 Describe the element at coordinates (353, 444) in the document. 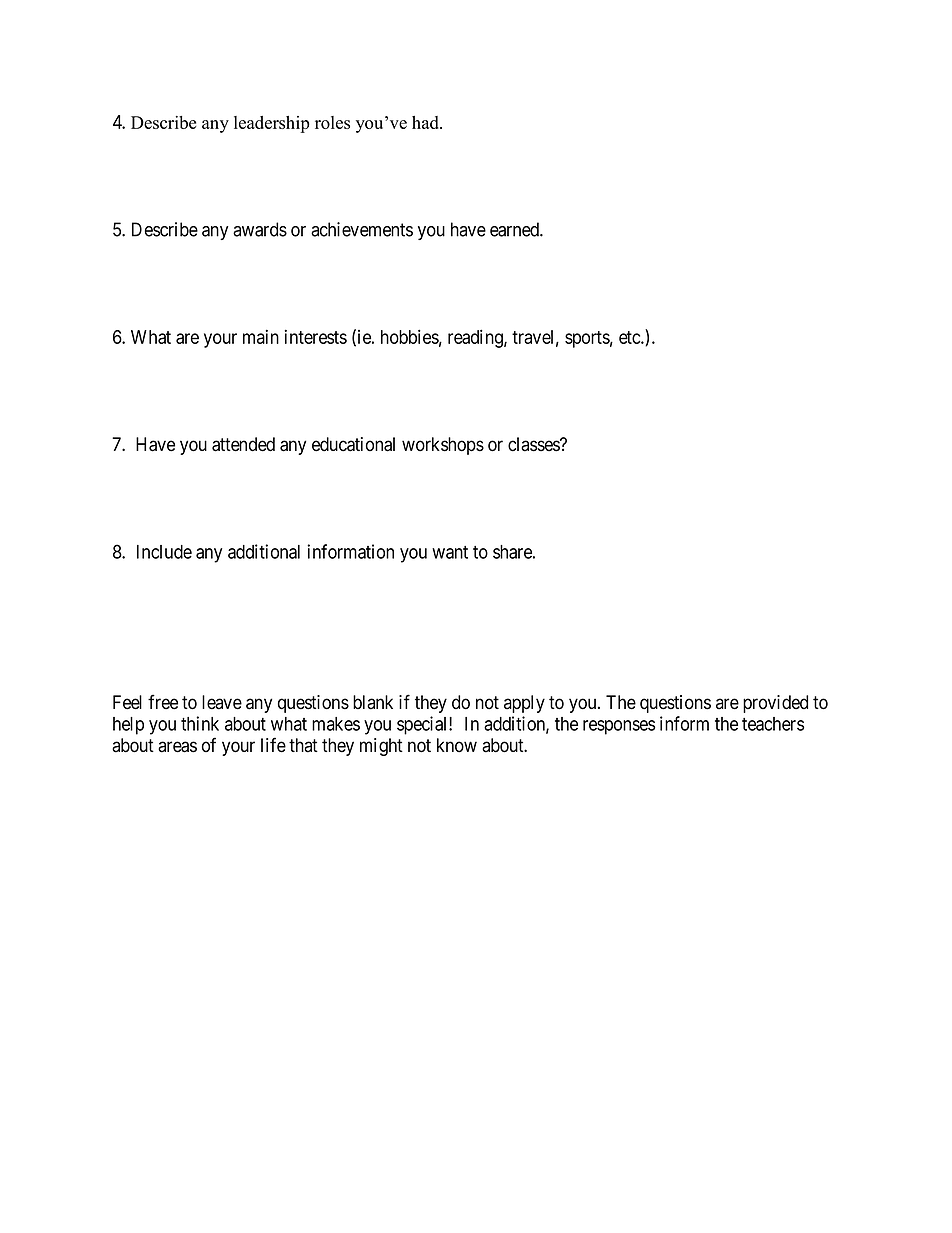

I see `educational` at that location.
